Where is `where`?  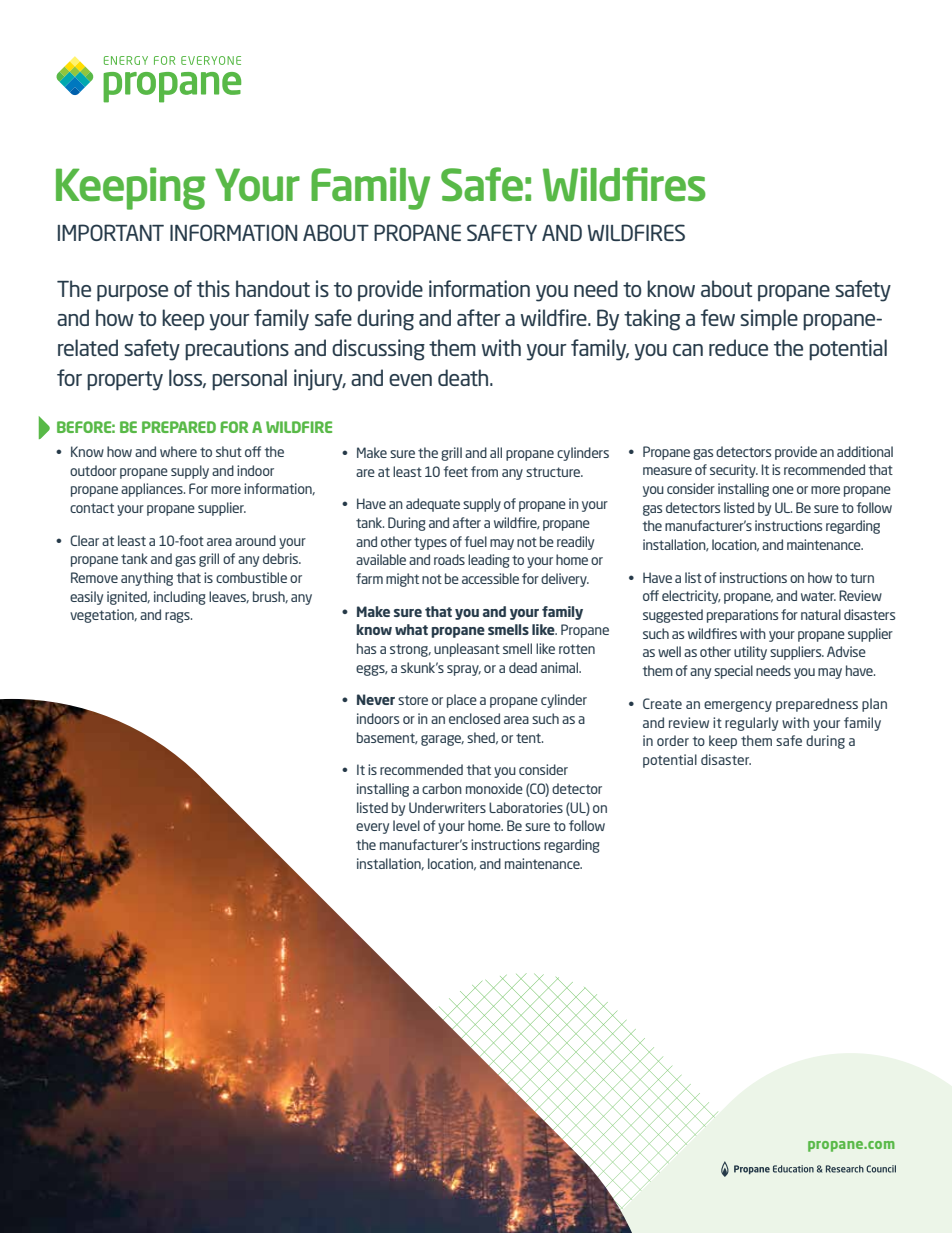 where is located at coordinates (178, 451).
